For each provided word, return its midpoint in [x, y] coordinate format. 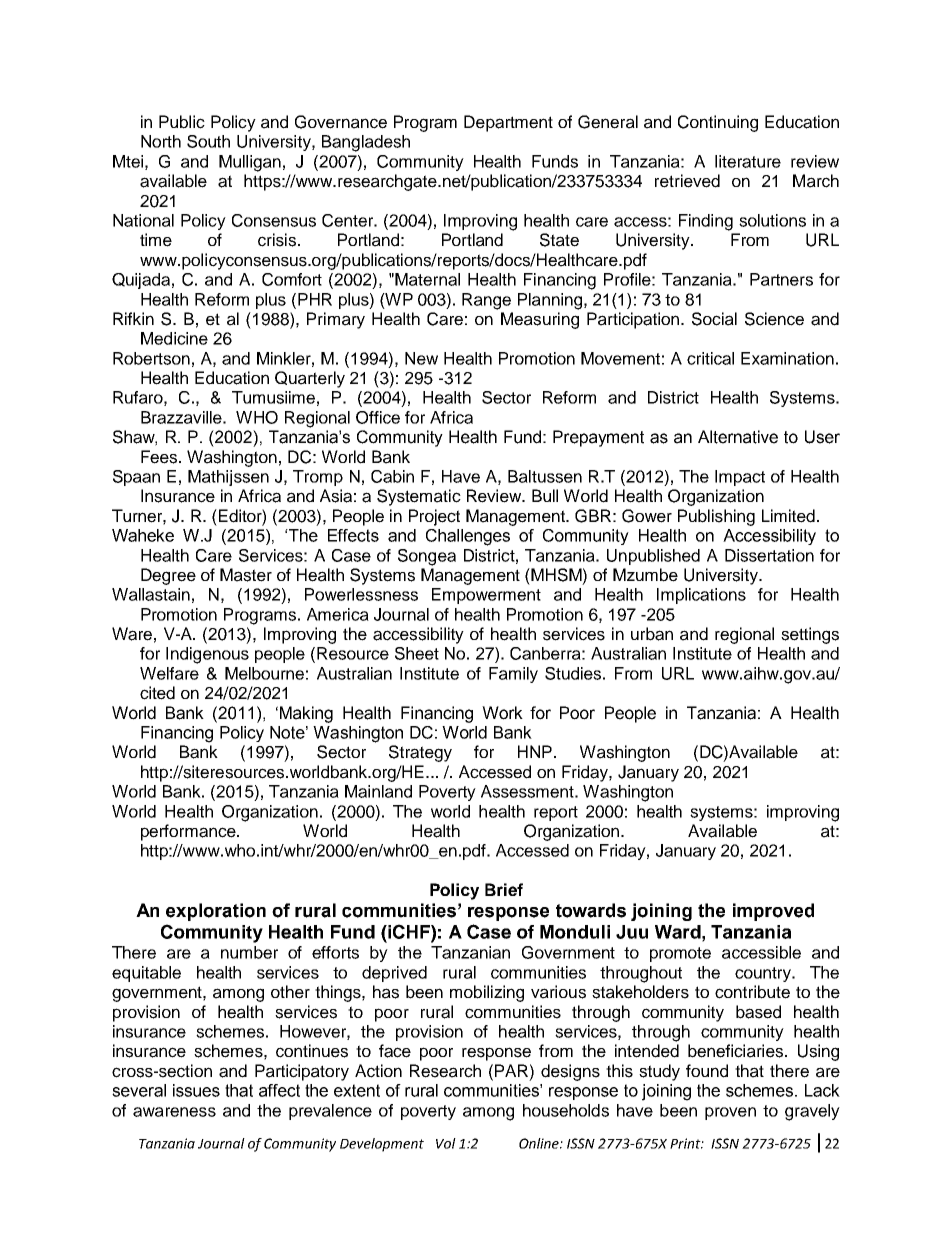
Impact [740, 478]
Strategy [420, 753]
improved [773, 912]
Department [508, 123]
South [208, 141]
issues [196, 1090]
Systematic [419, 497]
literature [748, 161]
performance [189, 832]
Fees [160, 457]
